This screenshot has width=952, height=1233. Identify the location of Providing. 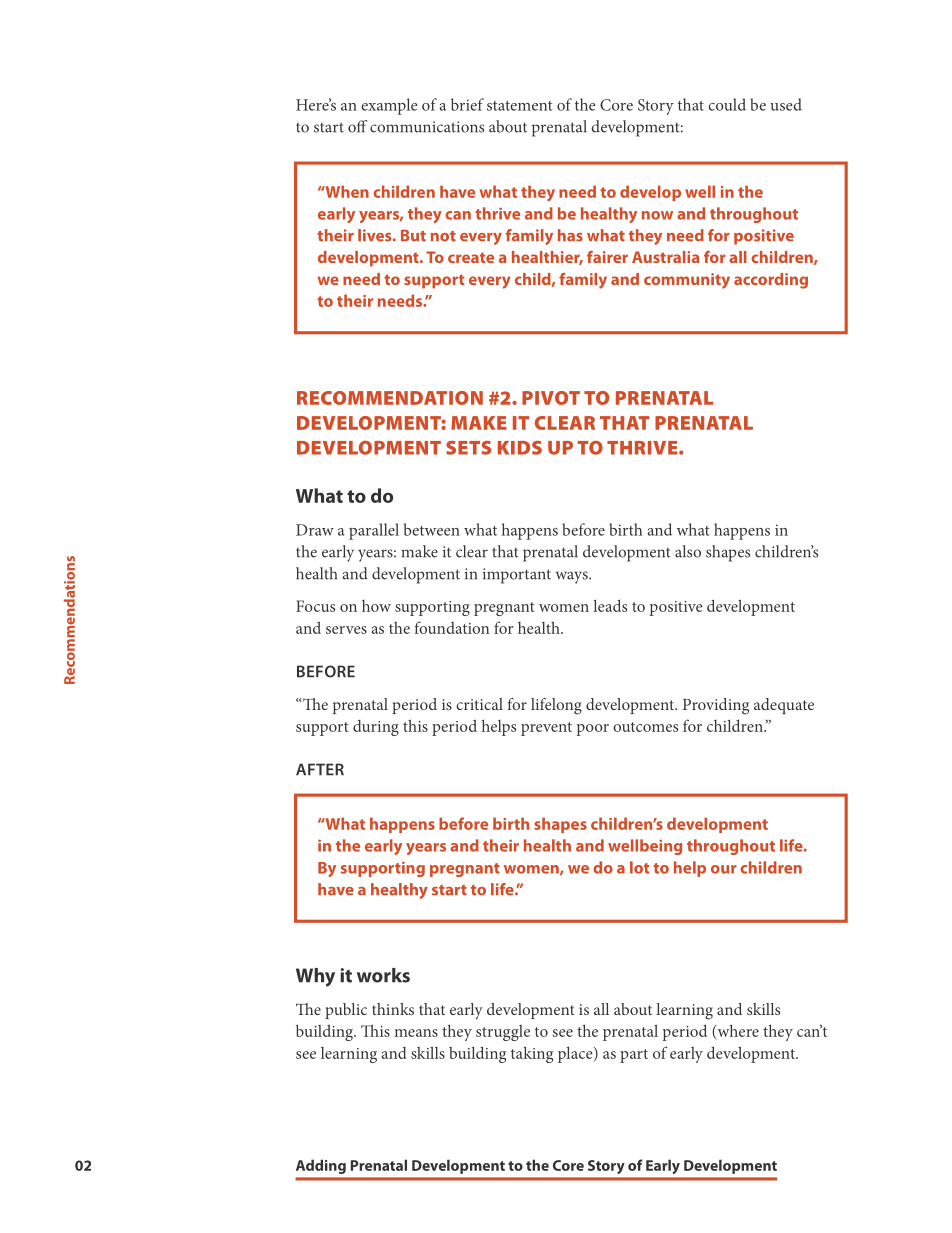
(716, 706).
